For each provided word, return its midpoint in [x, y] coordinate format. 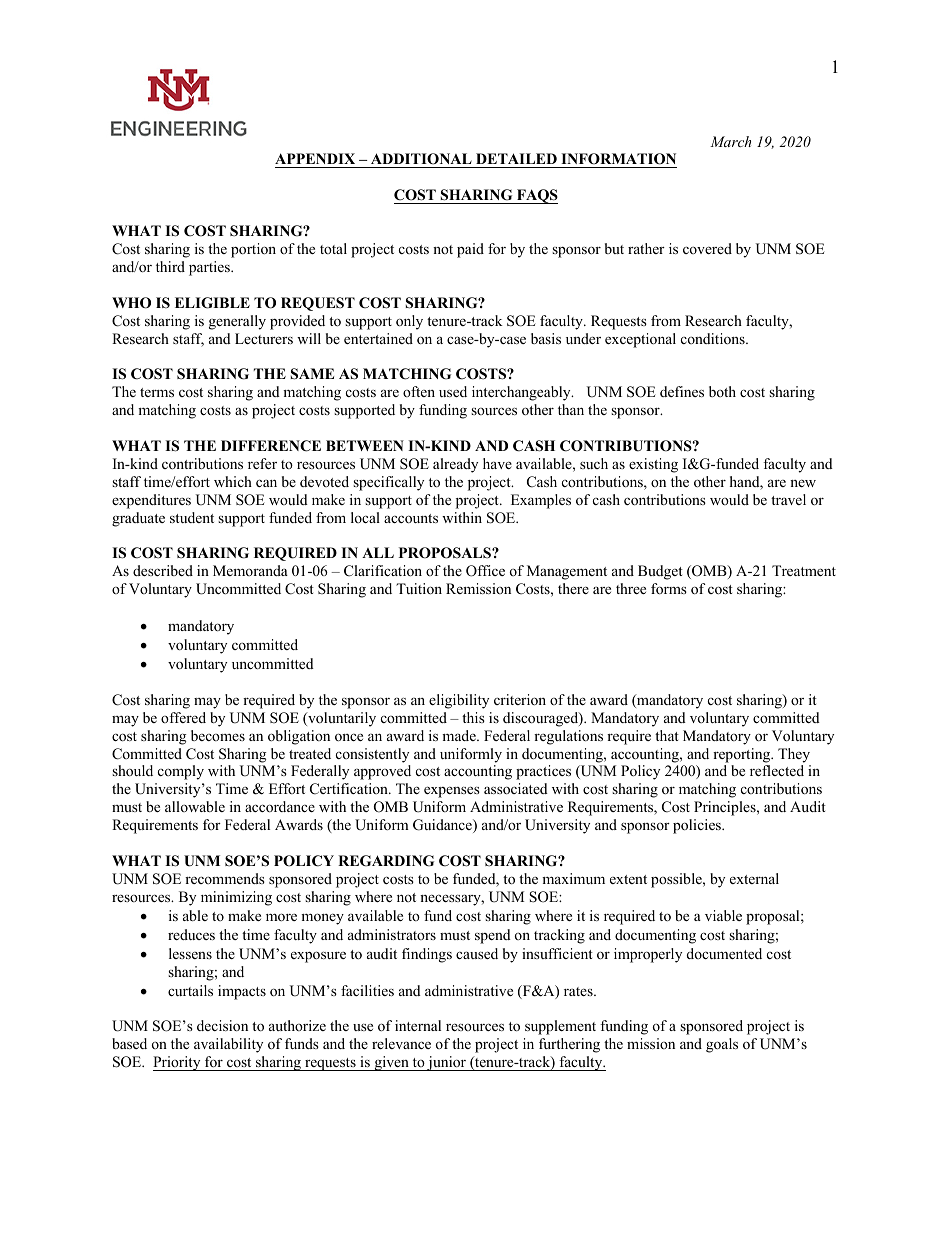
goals [722, 1045]
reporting [743, 755]
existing [653, 465]
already [455, 465]
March [730, 141]
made [460, 735]
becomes [218, 735]
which [233, 481]
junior [446, 1063]
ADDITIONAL [421, 159]
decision [222, 1025]
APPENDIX [315, 158]
